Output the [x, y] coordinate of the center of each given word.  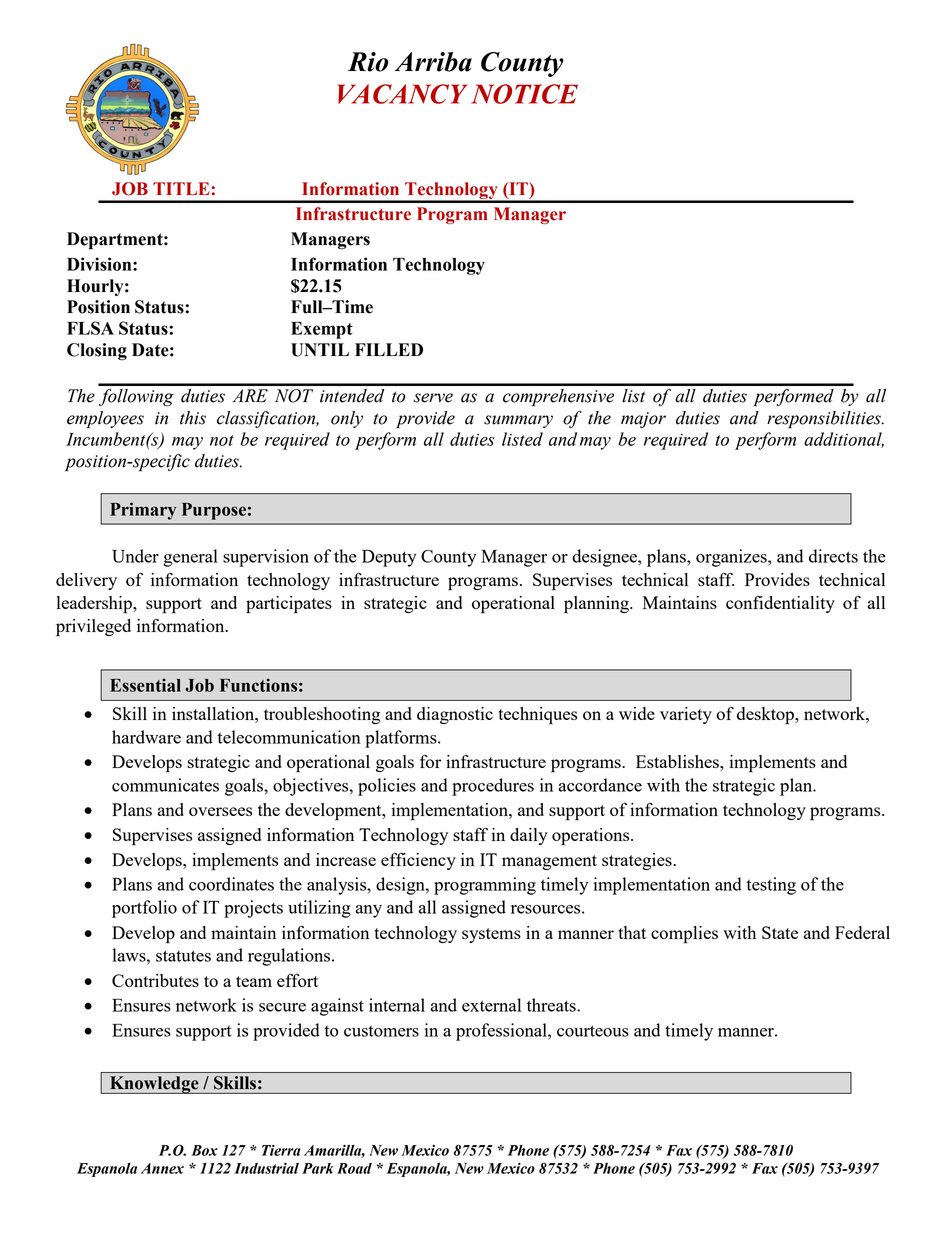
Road [354, 1168]
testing [771, 886]
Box [204, 1150]
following [136, 397]
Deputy [389, 558]
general [190, 558]
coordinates [231, 884]
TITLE [181, 188]
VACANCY [403, 94]
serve [433, 398]
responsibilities [825, 419]
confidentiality [780, 604]
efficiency [418, 861]
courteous [593, 1031]
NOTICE [524, 94]
